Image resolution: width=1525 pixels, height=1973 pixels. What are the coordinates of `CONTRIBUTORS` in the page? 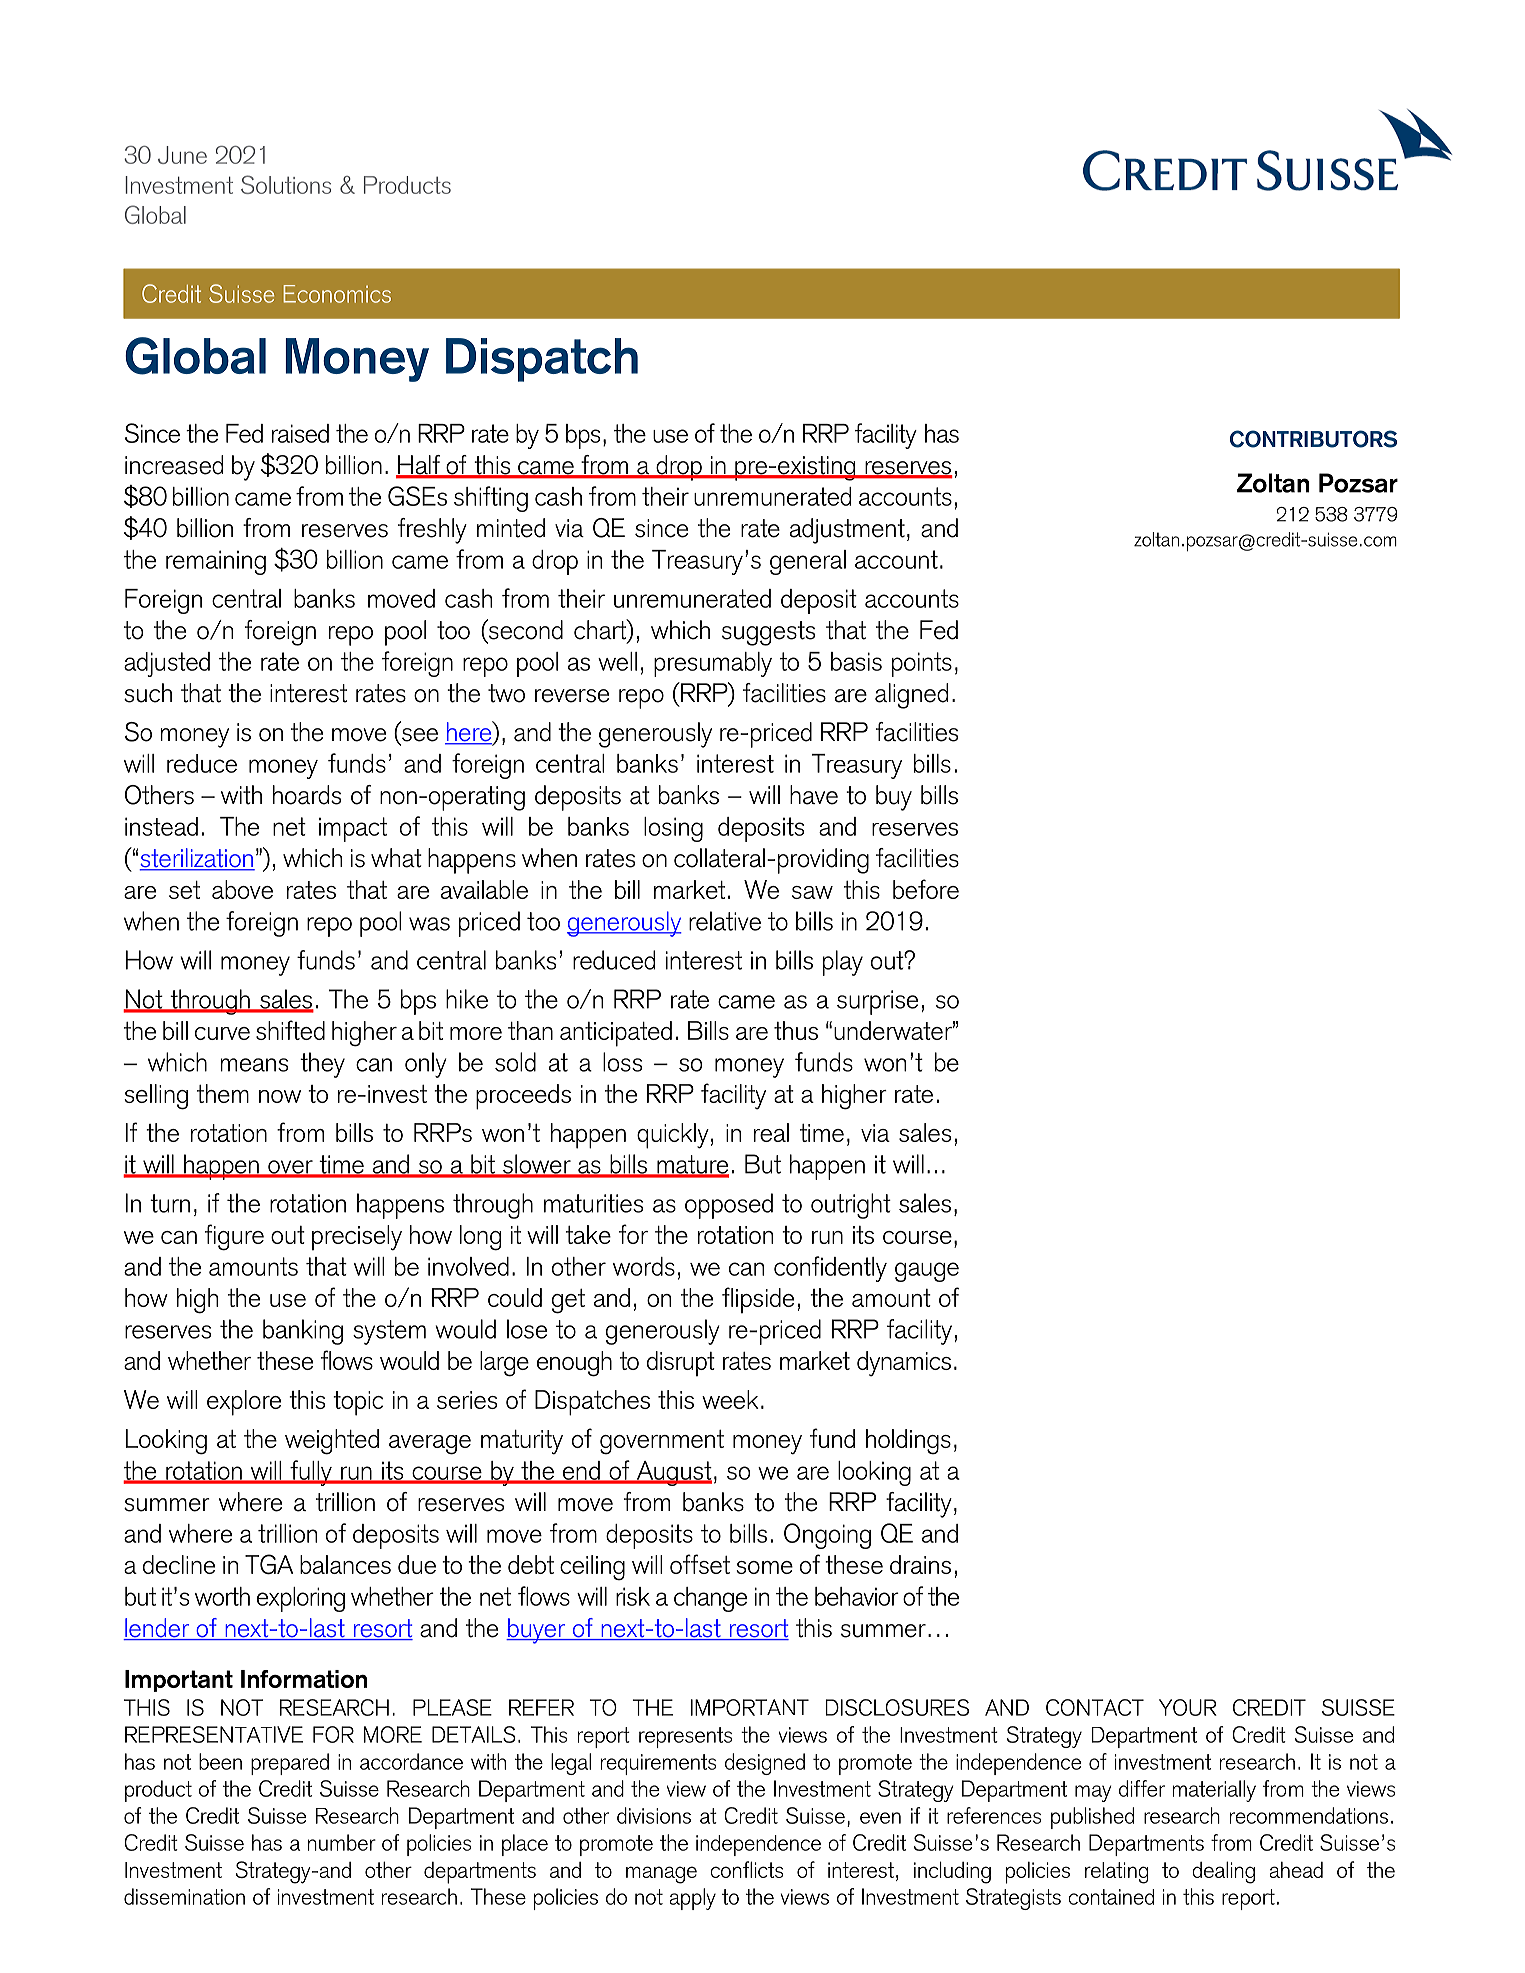 It's located at (1313, 439).
